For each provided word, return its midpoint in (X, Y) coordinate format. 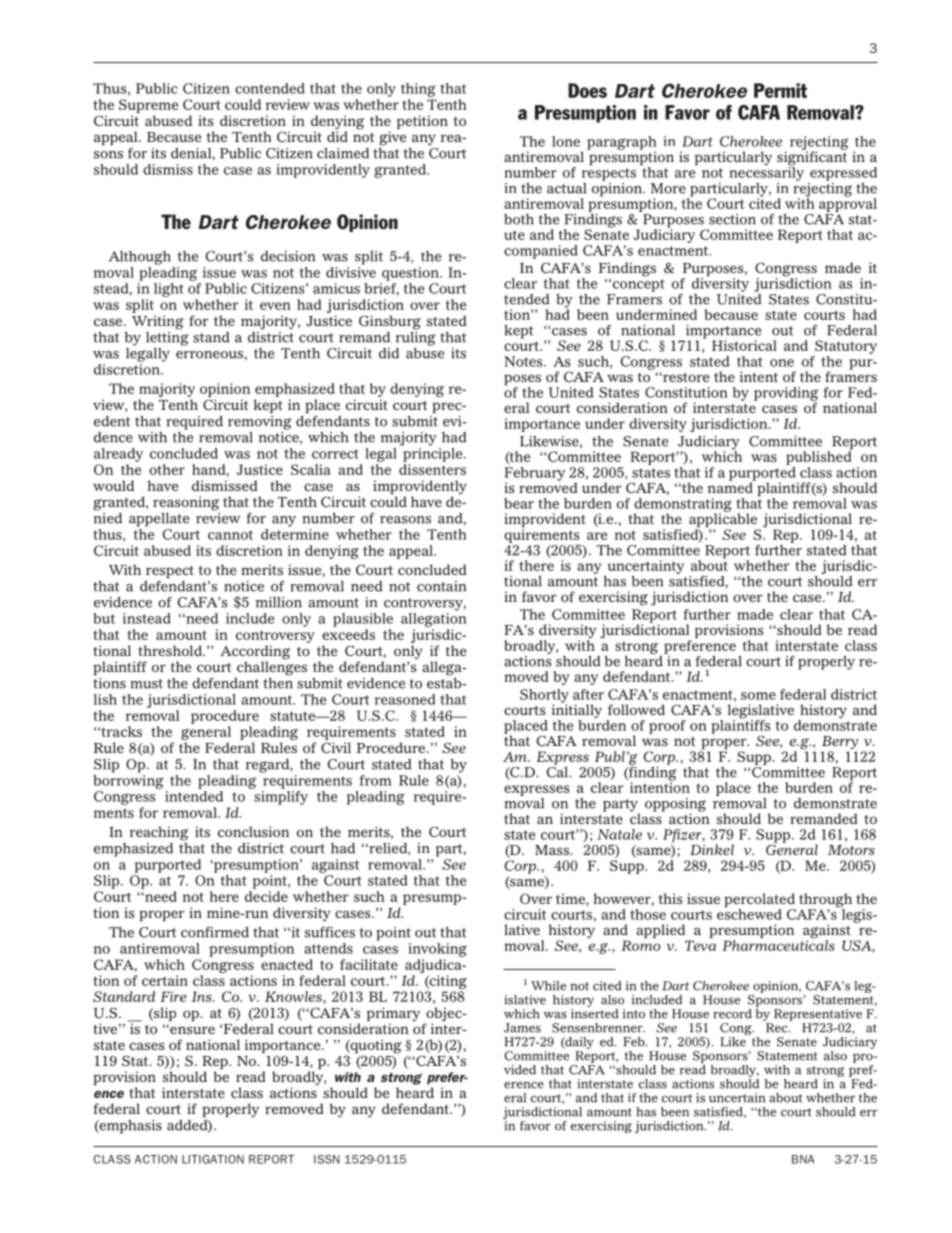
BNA (803, 1159)
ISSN (327, 1159)
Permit (780, 90)
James (522, 1028)
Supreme (148, 106)
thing (418, 90)
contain (441, 586)
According (255, 653)
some (758, 696)
